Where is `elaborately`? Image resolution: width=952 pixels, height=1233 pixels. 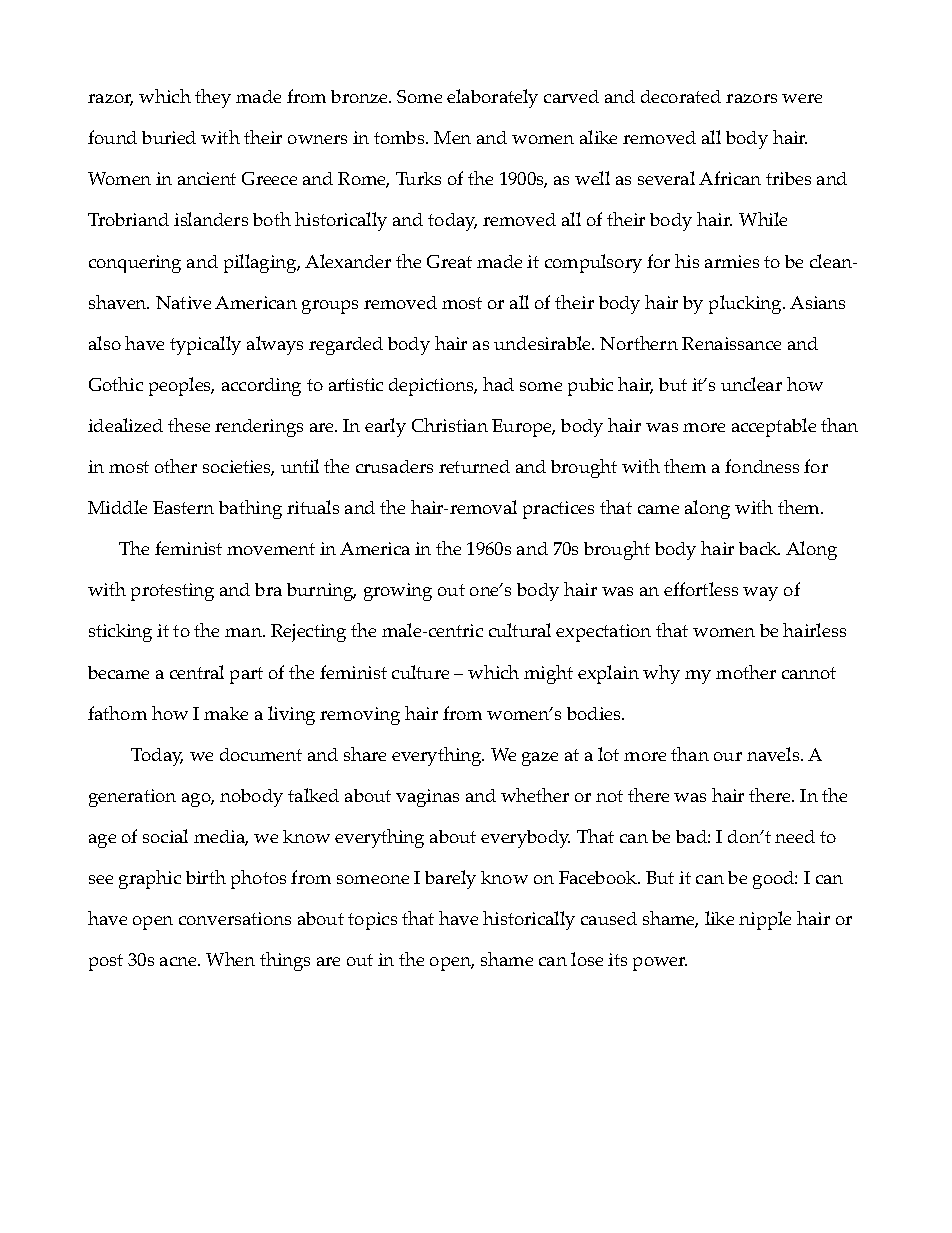
elaborately is located at coordinates (492, 98).
